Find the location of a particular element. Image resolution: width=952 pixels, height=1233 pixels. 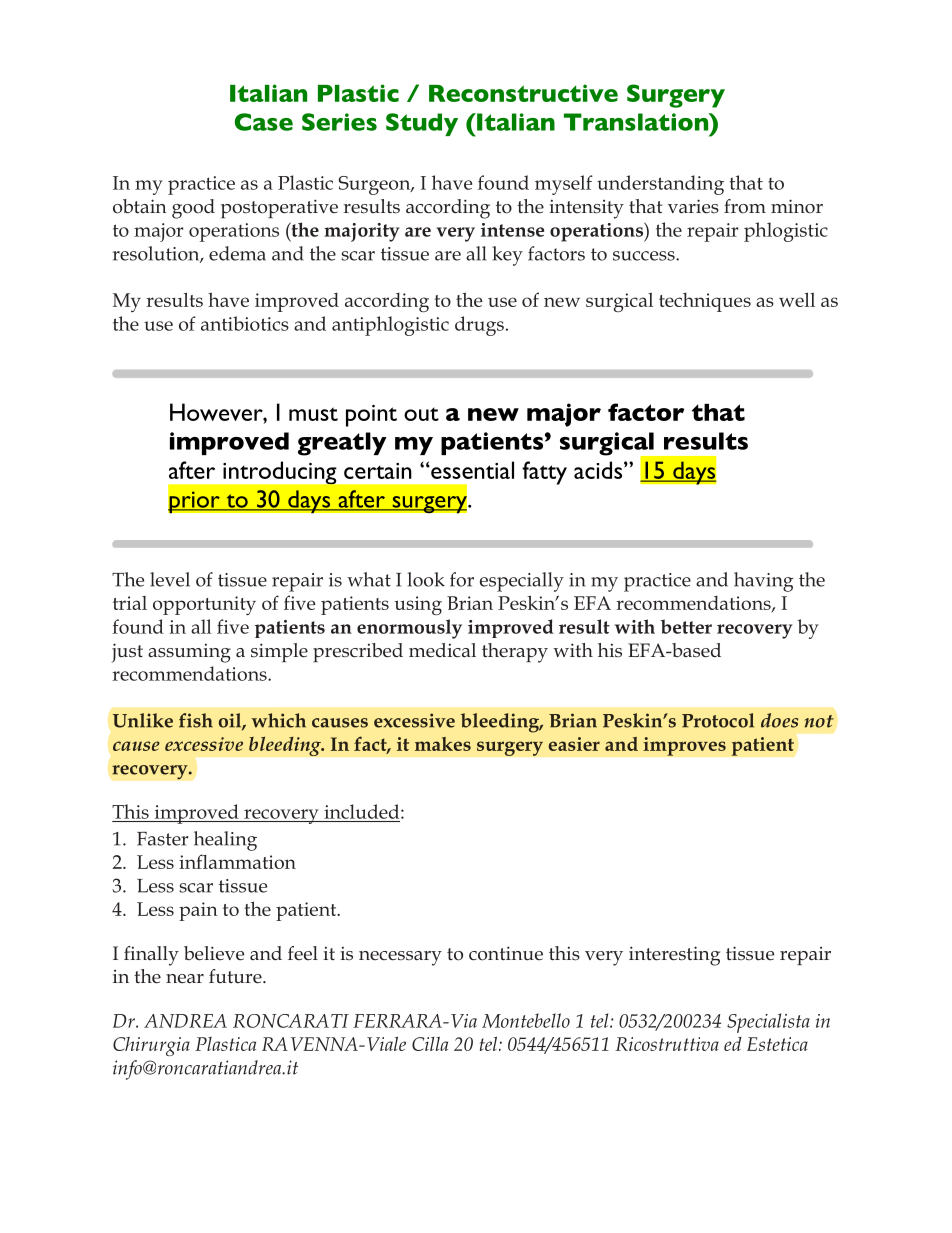

fish is located at coordinates (196, 720).
